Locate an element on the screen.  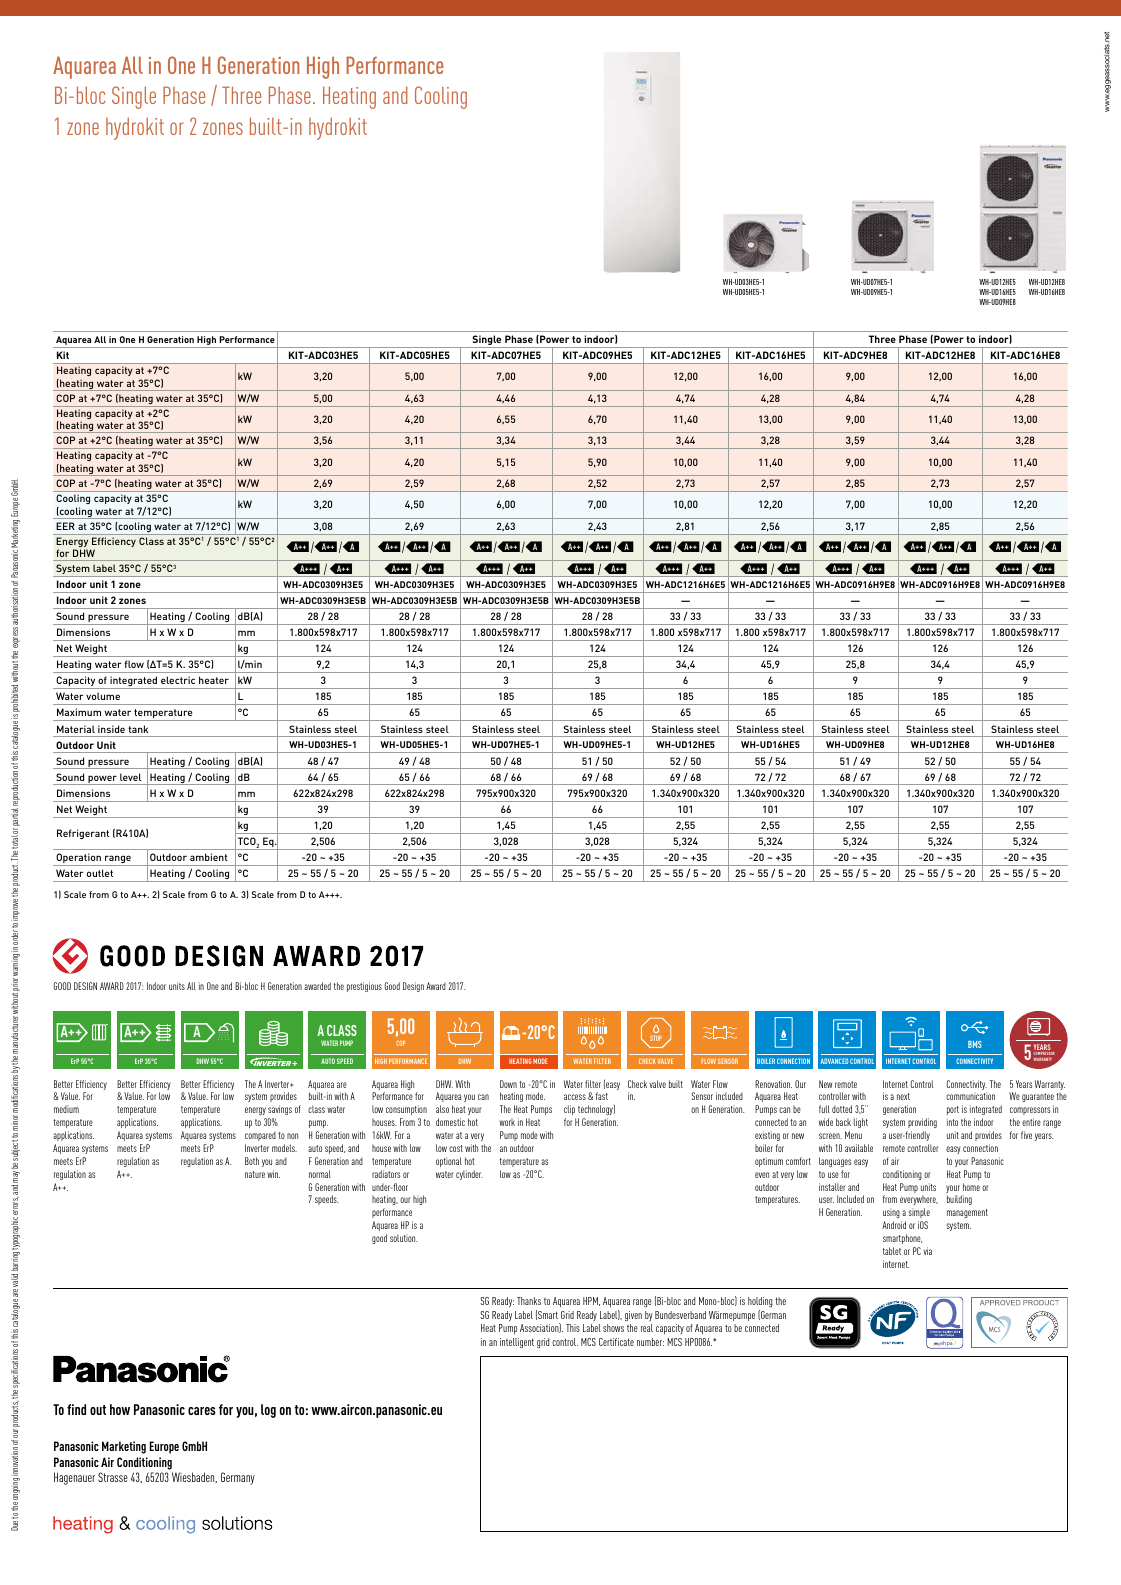
tank is located at coordinates (138, 729).
